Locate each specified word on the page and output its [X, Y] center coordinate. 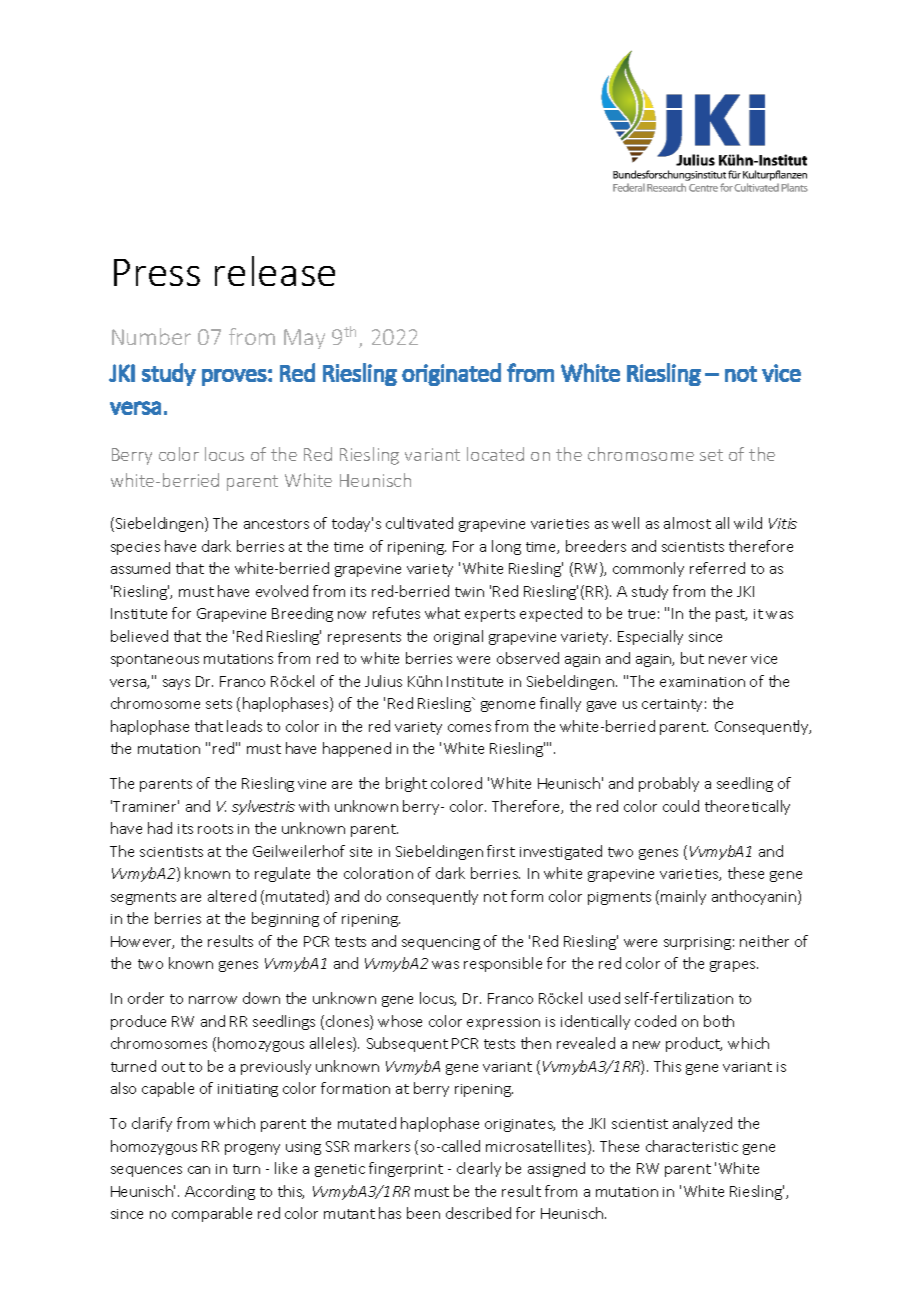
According [220, 1192]
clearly [479, 1169]
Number [151, 336]
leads [244, 726]
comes [469, 728]
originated [451, 374]
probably [669, 784]
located [495, 454]
